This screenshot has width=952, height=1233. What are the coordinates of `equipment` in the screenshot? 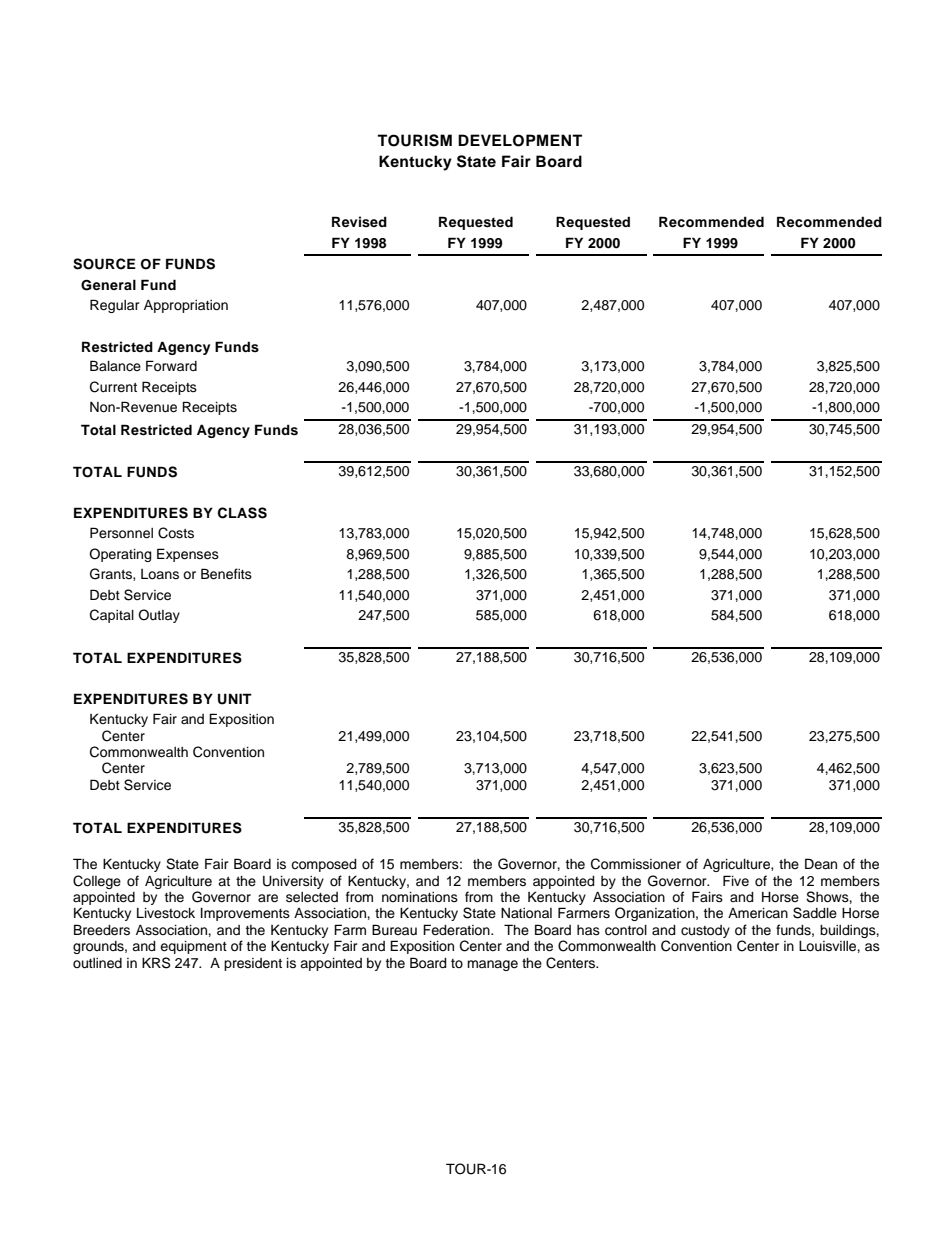 It's located at (193, 947).
